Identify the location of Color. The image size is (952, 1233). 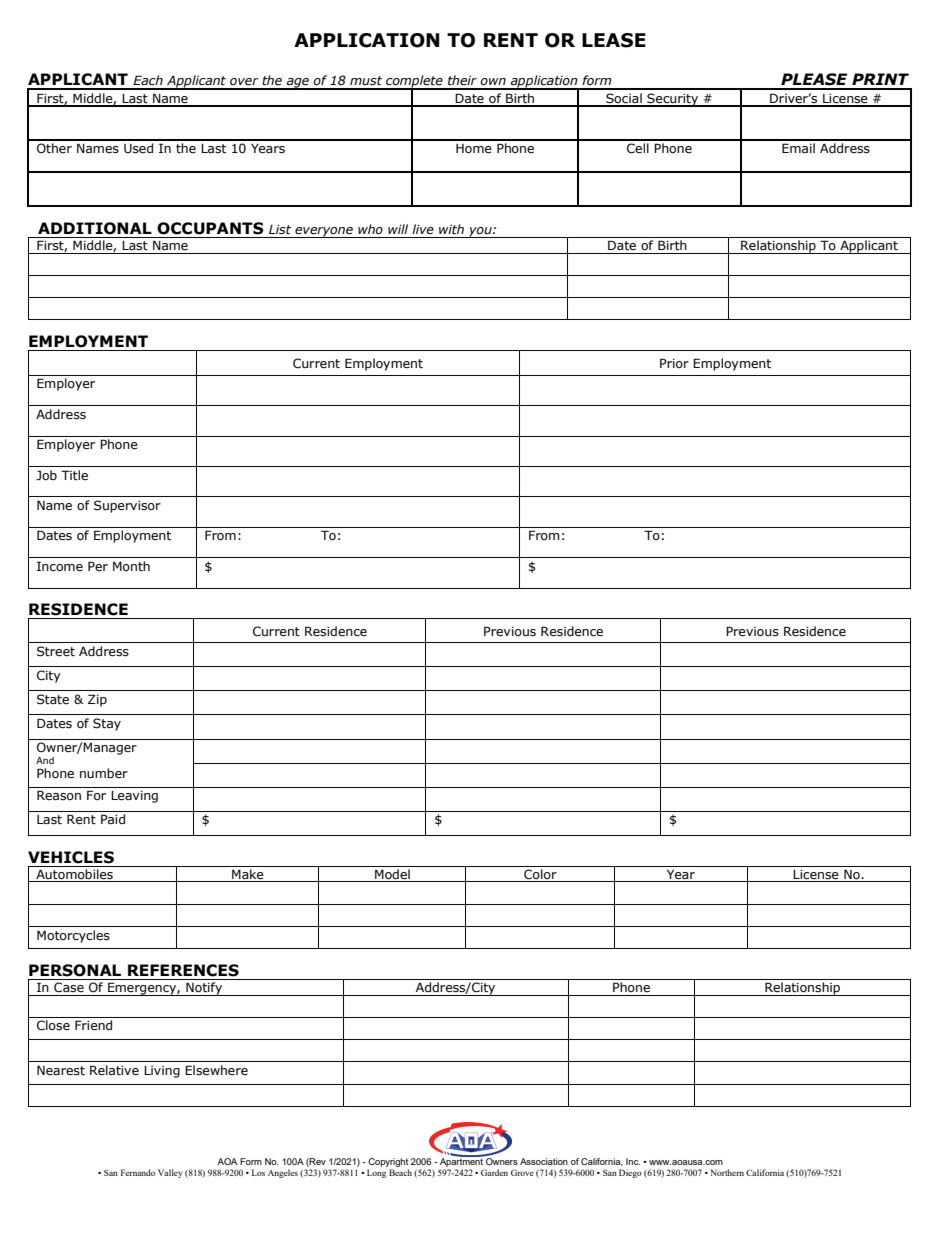
(540, 875).
